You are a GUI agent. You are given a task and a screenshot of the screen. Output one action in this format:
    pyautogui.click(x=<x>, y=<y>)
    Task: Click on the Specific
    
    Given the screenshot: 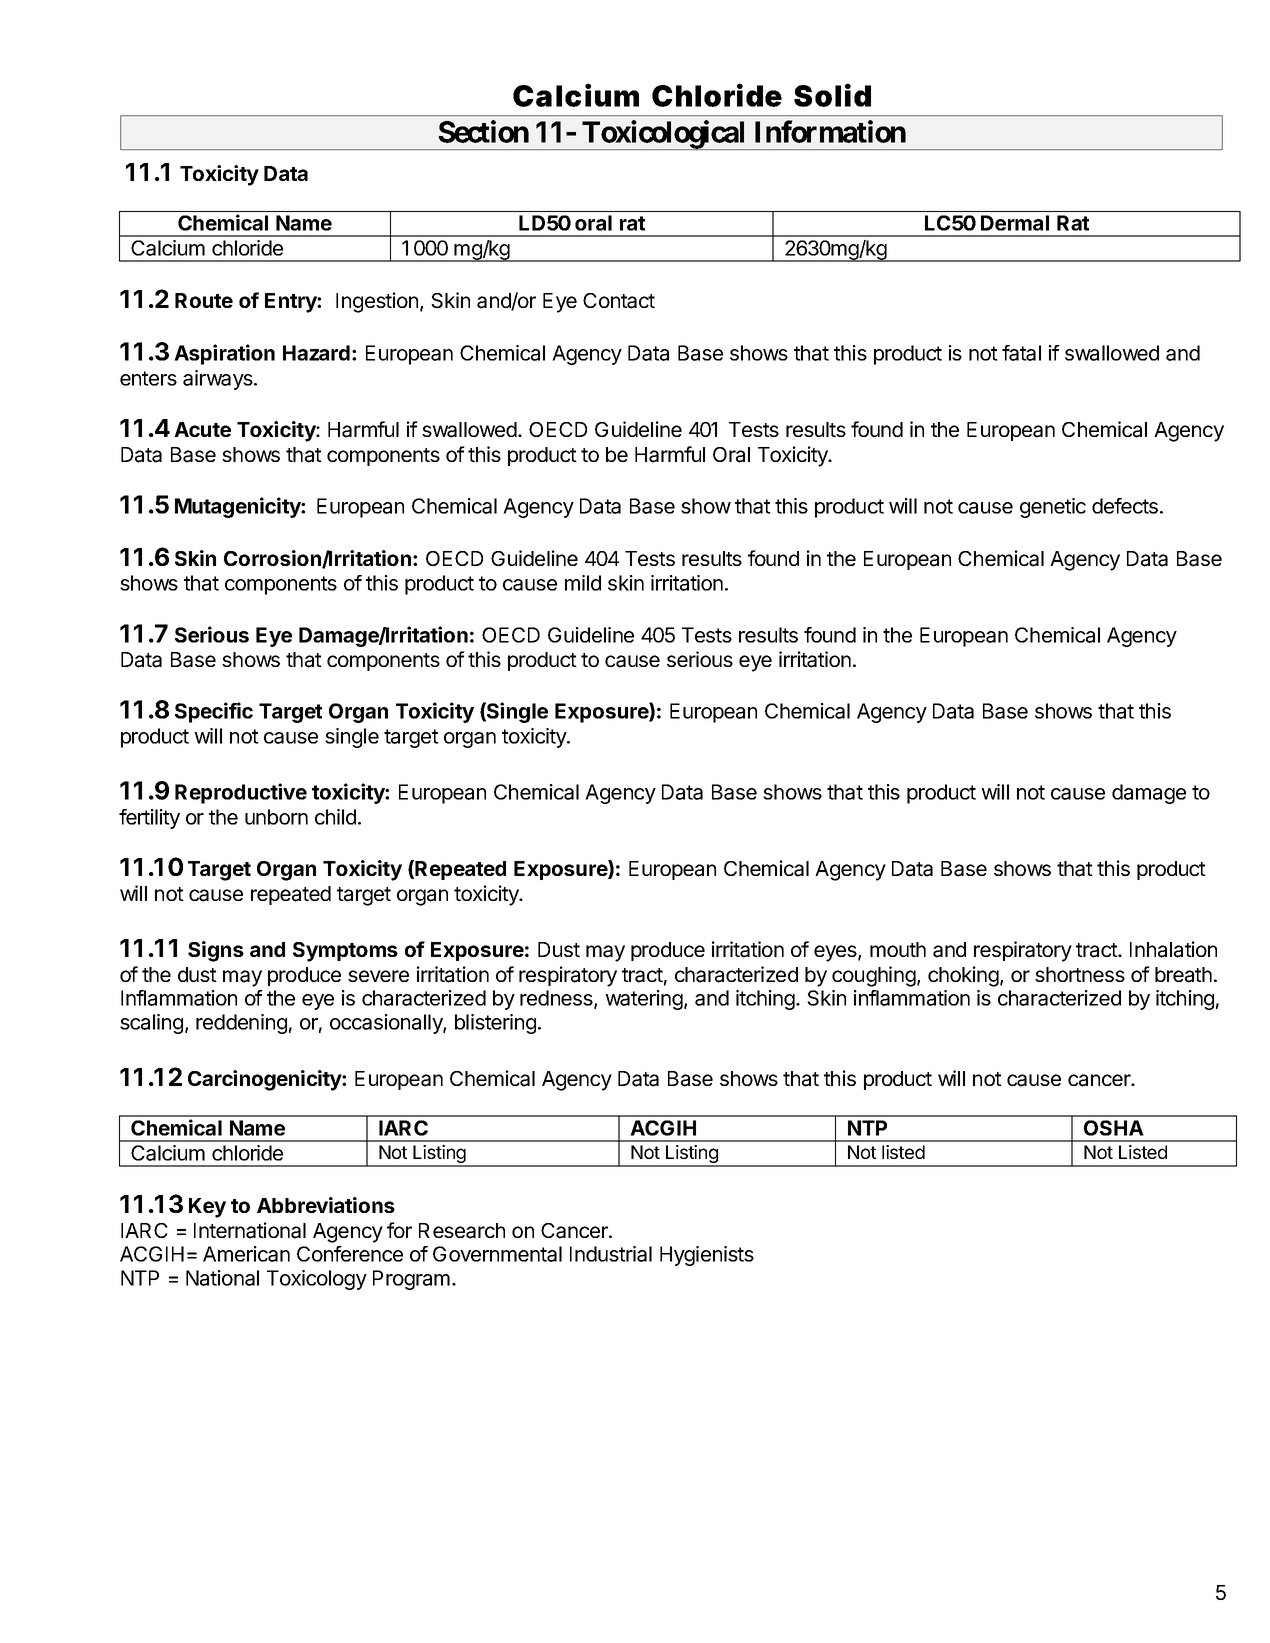 What is the action you would take?
    pyautogui.click(x=214, y=712)
